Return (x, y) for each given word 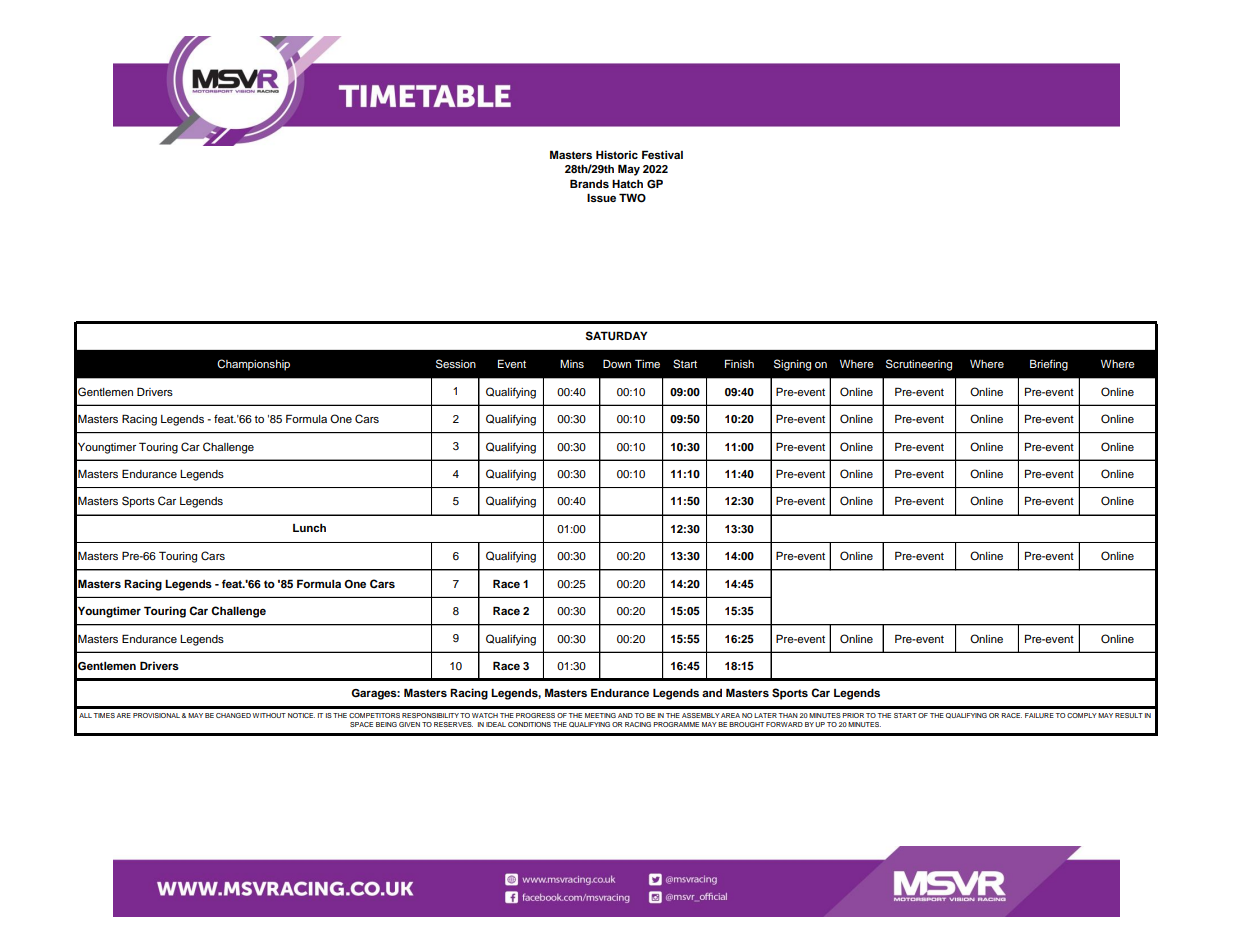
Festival (662, 154)
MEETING (600, 715)
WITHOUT (269, 715)
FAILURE (1039, 715)
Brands (589, 183)
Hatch (627, 184)
